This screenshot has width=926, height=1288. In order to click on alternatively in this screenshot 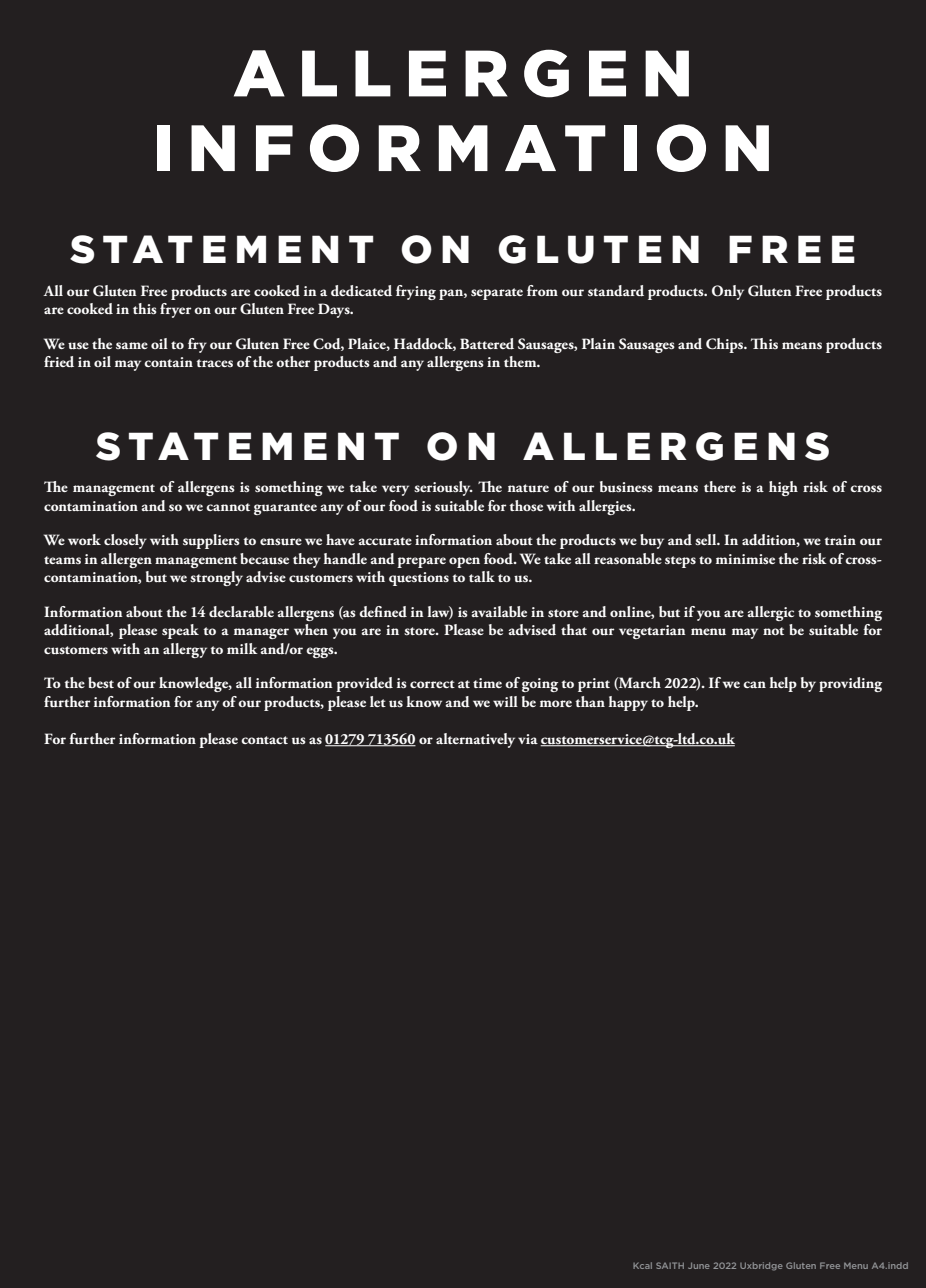, I will do `click(475, 740)`.
